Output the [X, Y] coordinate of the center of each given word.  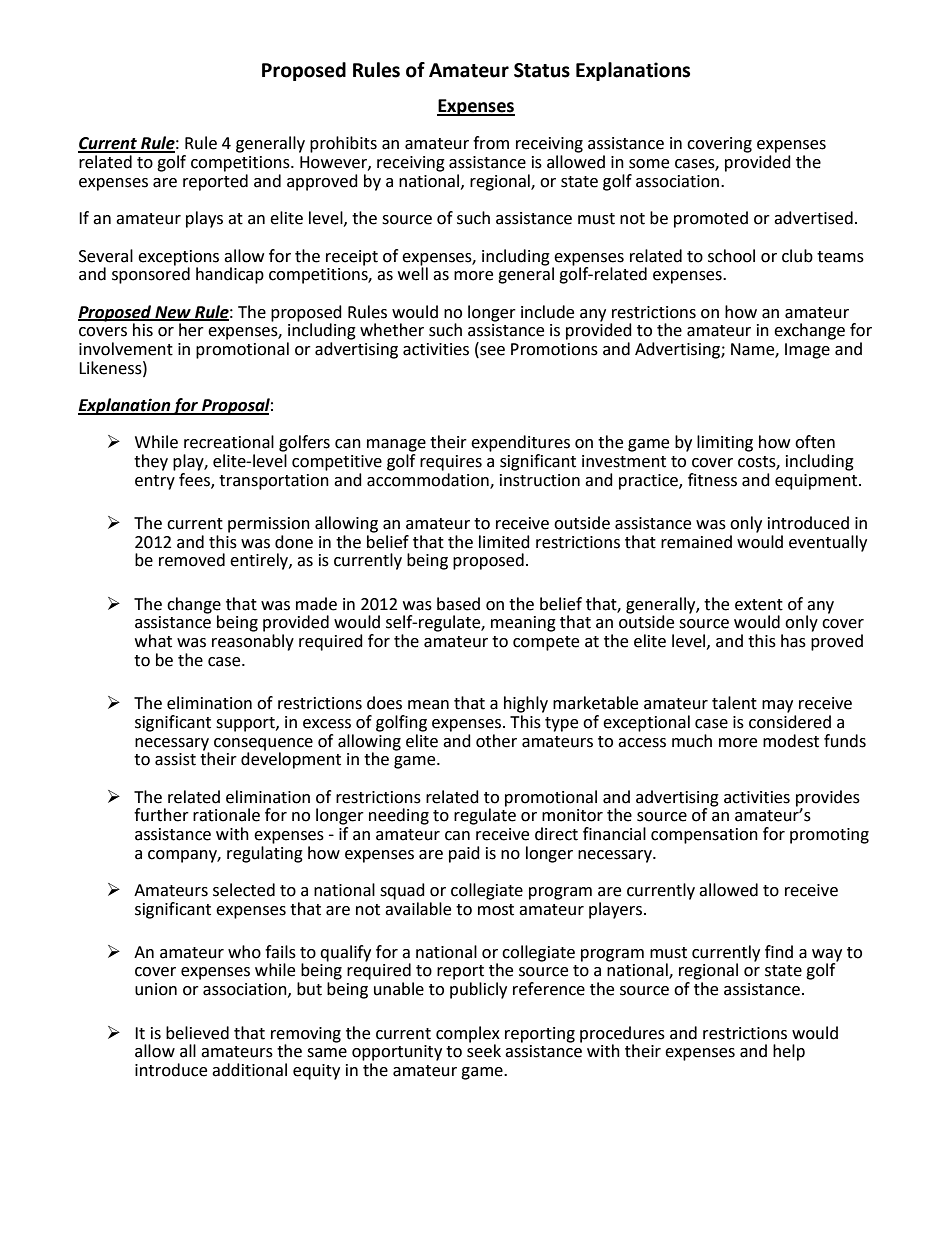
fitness [712, 480]
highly [526, 704]
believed [197, 1033]
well [413, 273]
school [731, 256]
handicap [230, 275]
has [793, 641]
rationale [226, 815]
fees [195, 479]
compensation [704, 836]
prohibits [343, 144]
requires [451, 463]
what [153, 641]
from [491, 143]
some [649, 164]
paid [464, 854]
